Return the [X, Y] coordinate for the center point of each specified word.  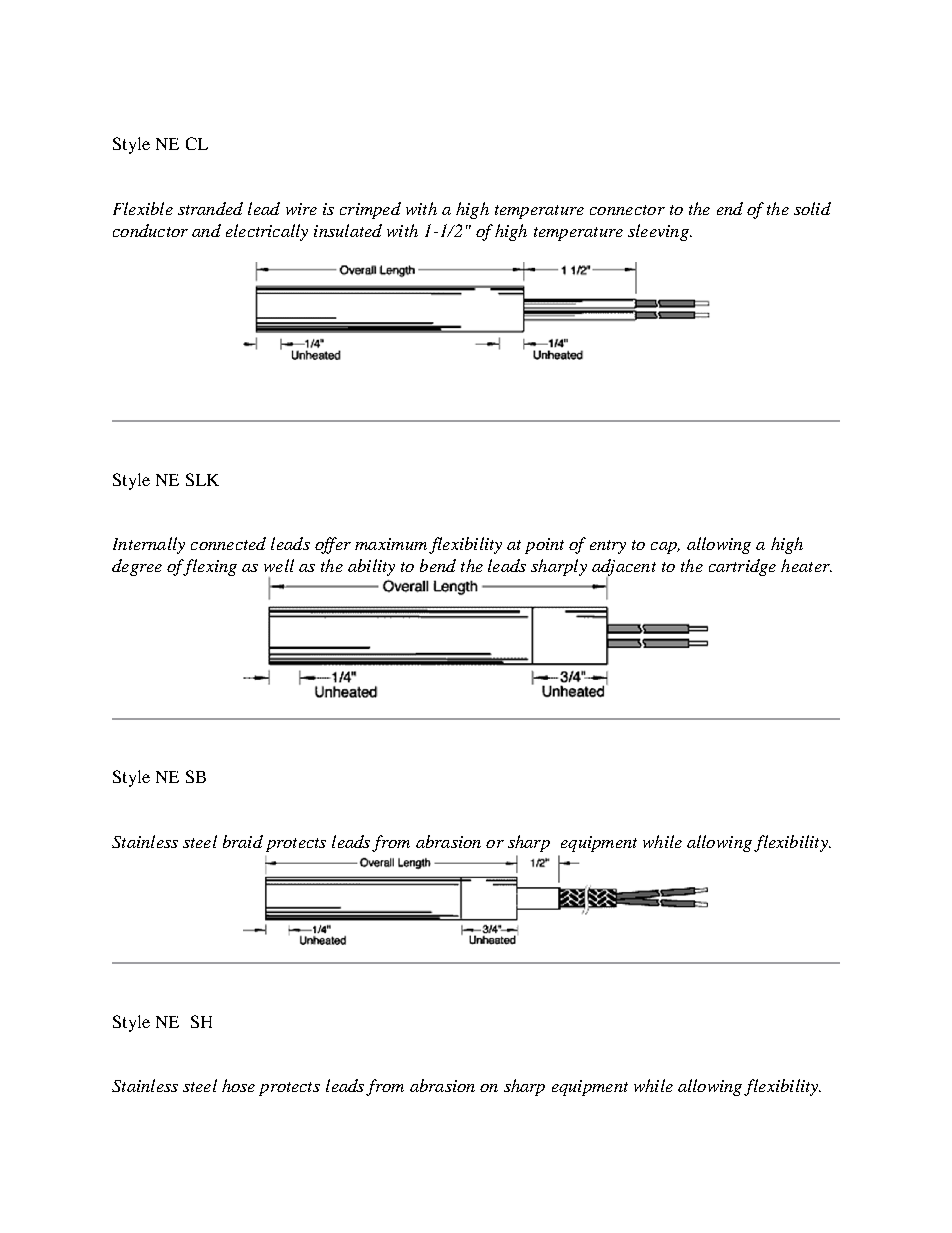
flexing [209, 567]
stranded [210, 208]
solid [812, 208]
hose [238, 1085]
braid [243, 841]
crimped [370, 210]
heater [806, 565]
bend [438, 565]
